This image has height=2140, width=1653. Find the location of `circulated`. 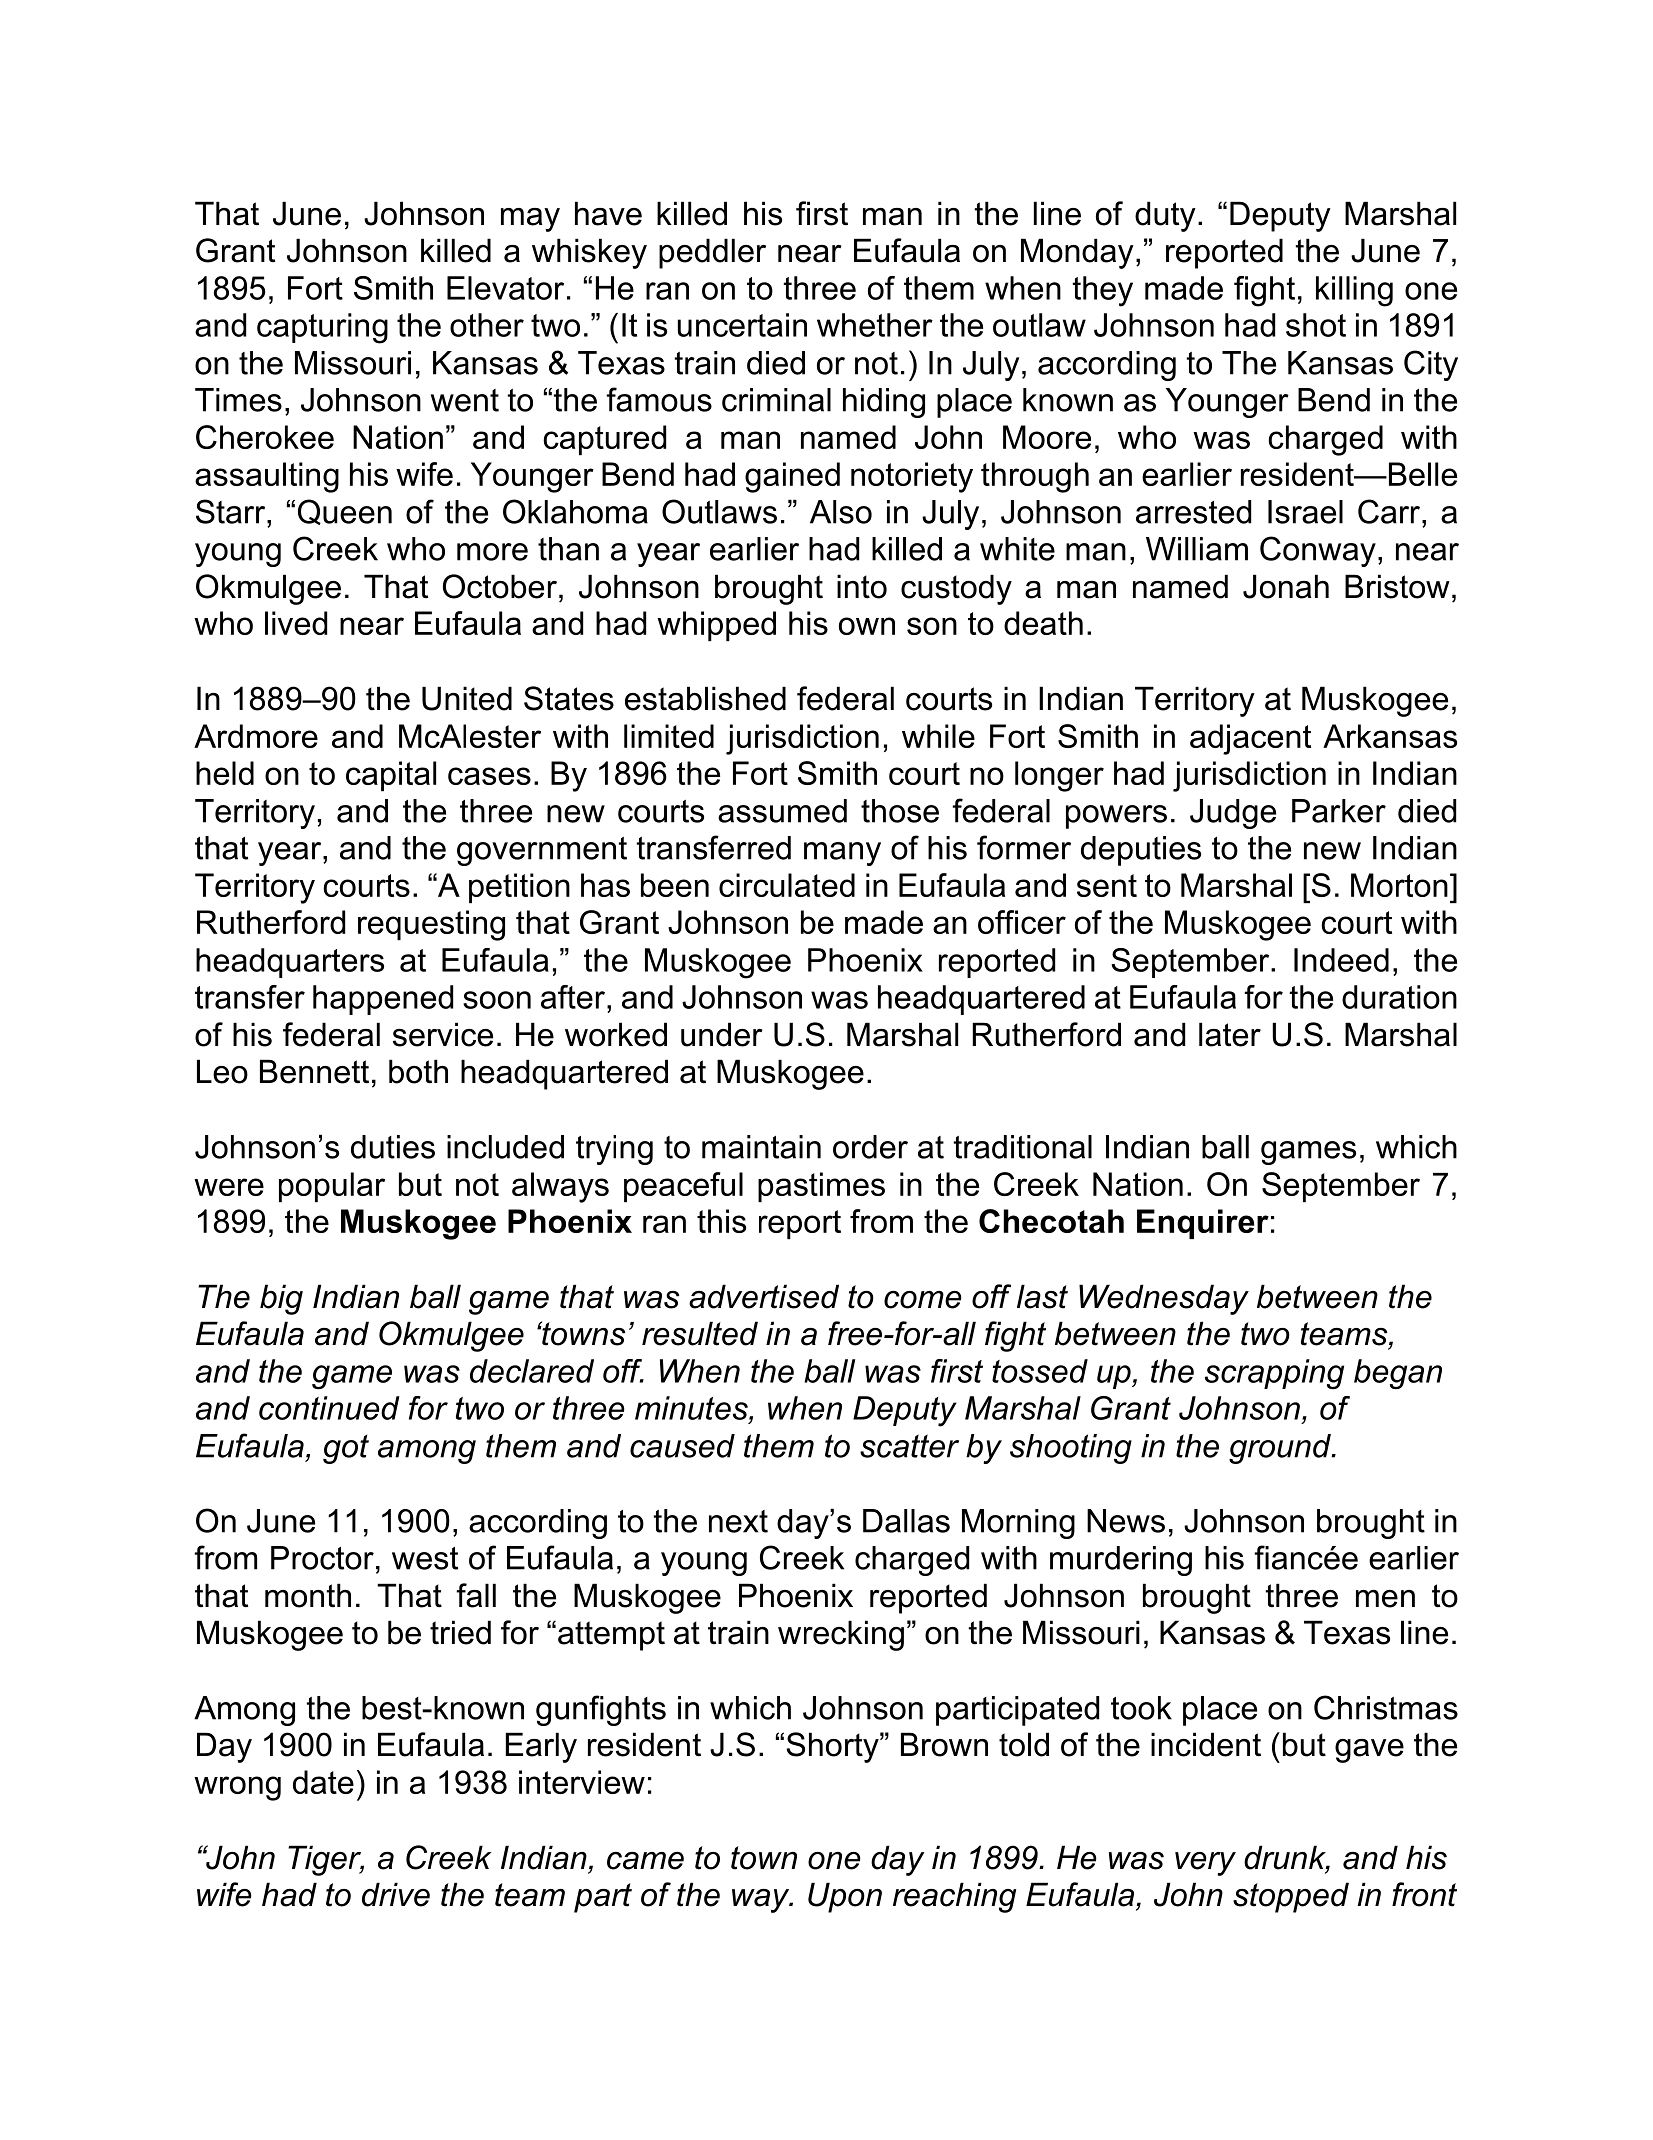

circulated is located at coordinates (787, 885).
